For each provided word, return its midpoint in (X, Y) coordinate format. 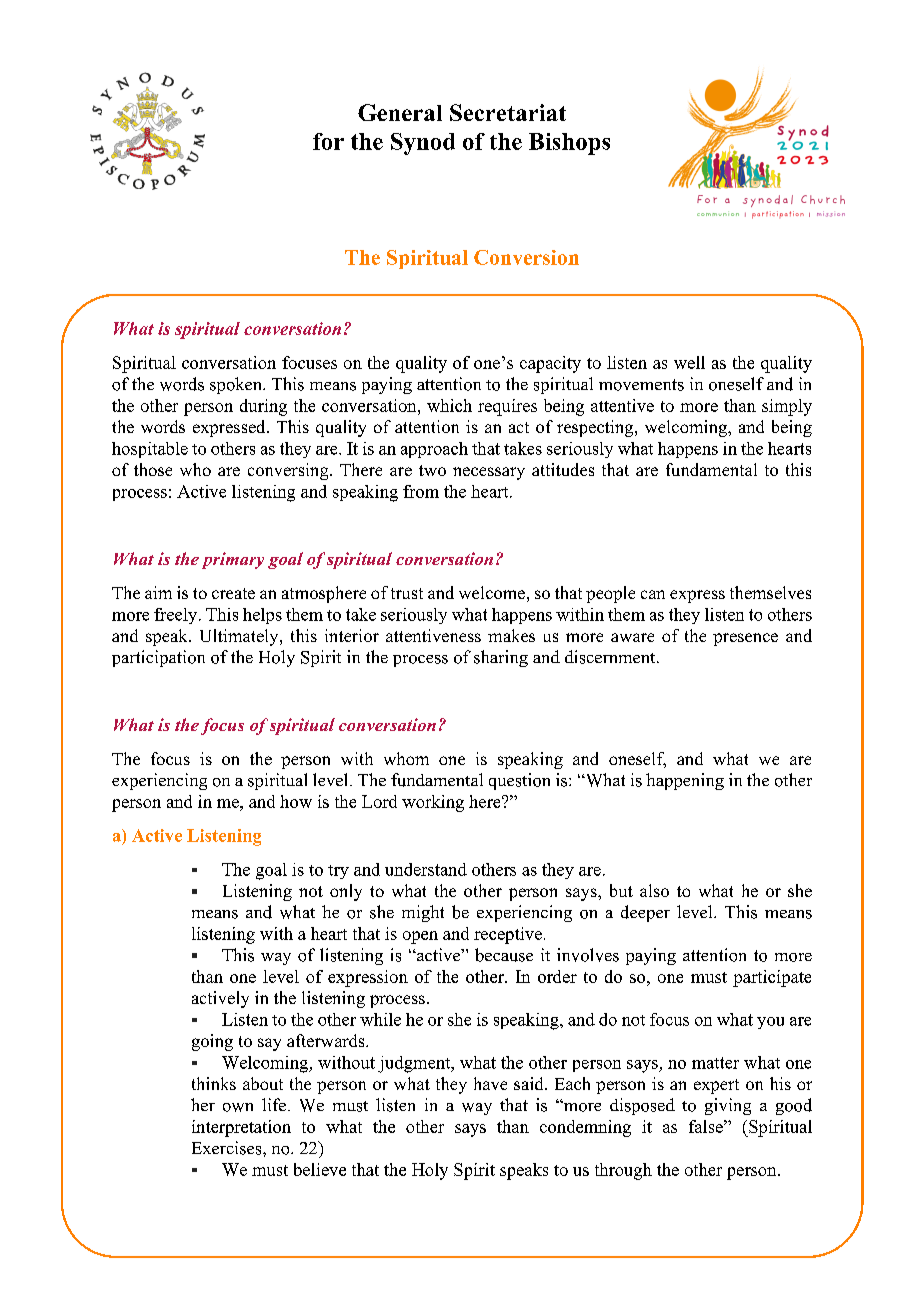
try (338, 872)
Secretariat (508, 112)
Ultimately (240, 637)
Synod (423, 144)
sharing (501, 658)
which (449, 405)
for (328, 141)
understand (426, 869)
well (689, 362)
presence (745, 639)
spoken (237, 385)
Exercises (228, 1148)
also (654, 890)
